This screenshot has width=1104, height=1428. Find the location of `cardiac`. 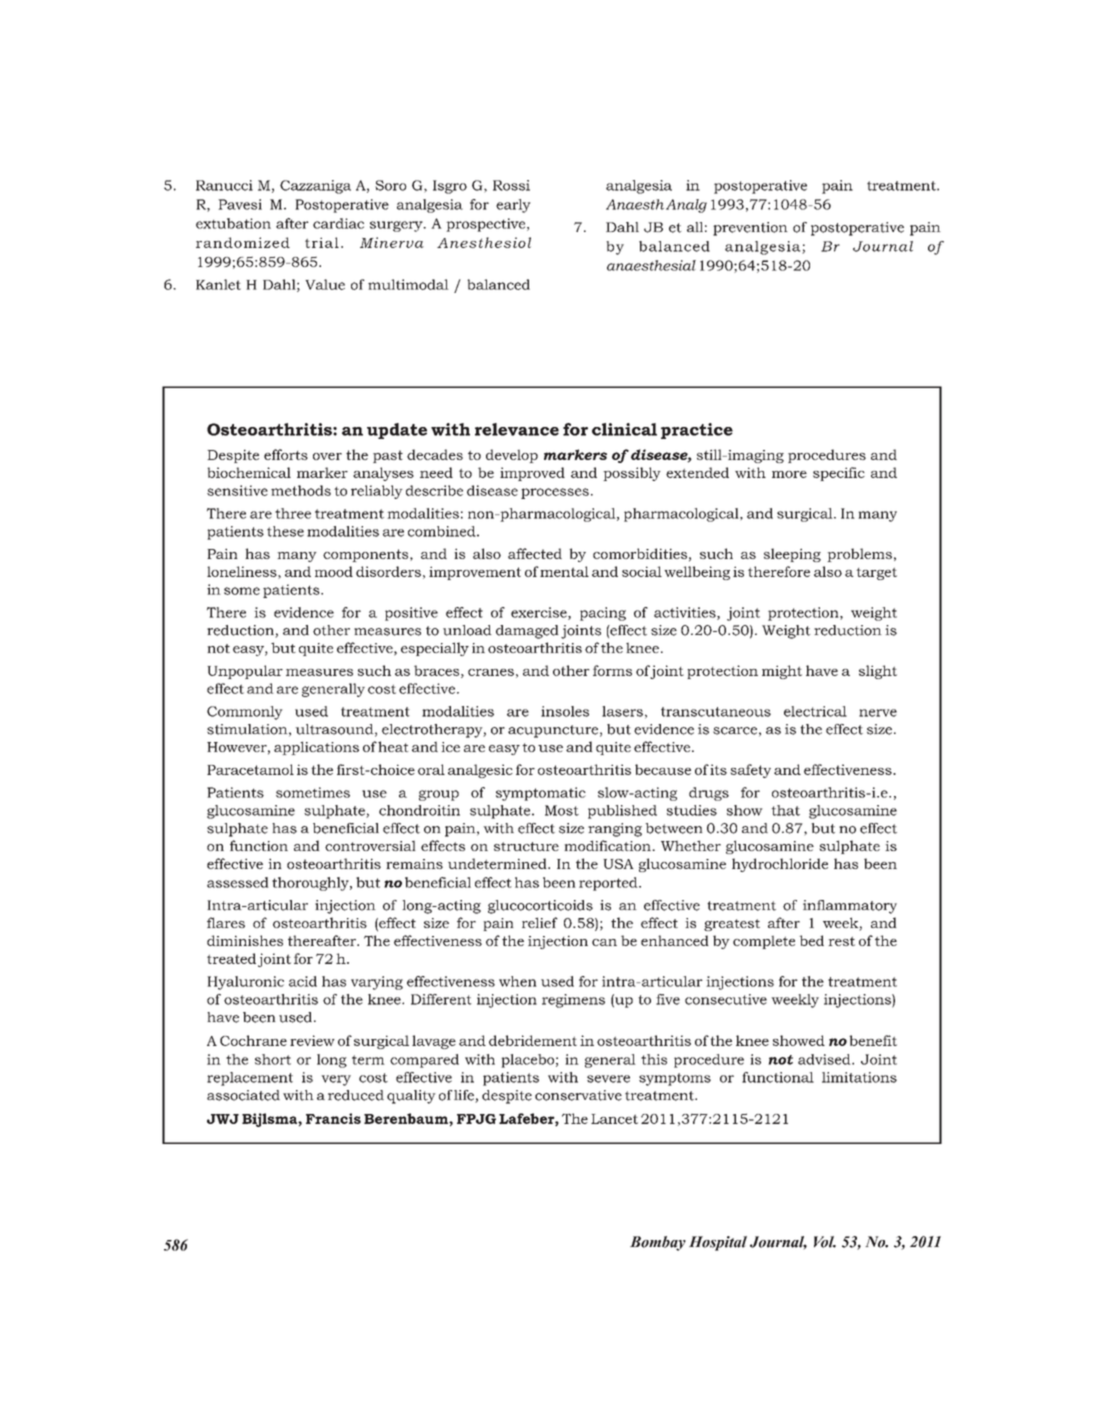

cardiac is located at coordinates (338, 223).
